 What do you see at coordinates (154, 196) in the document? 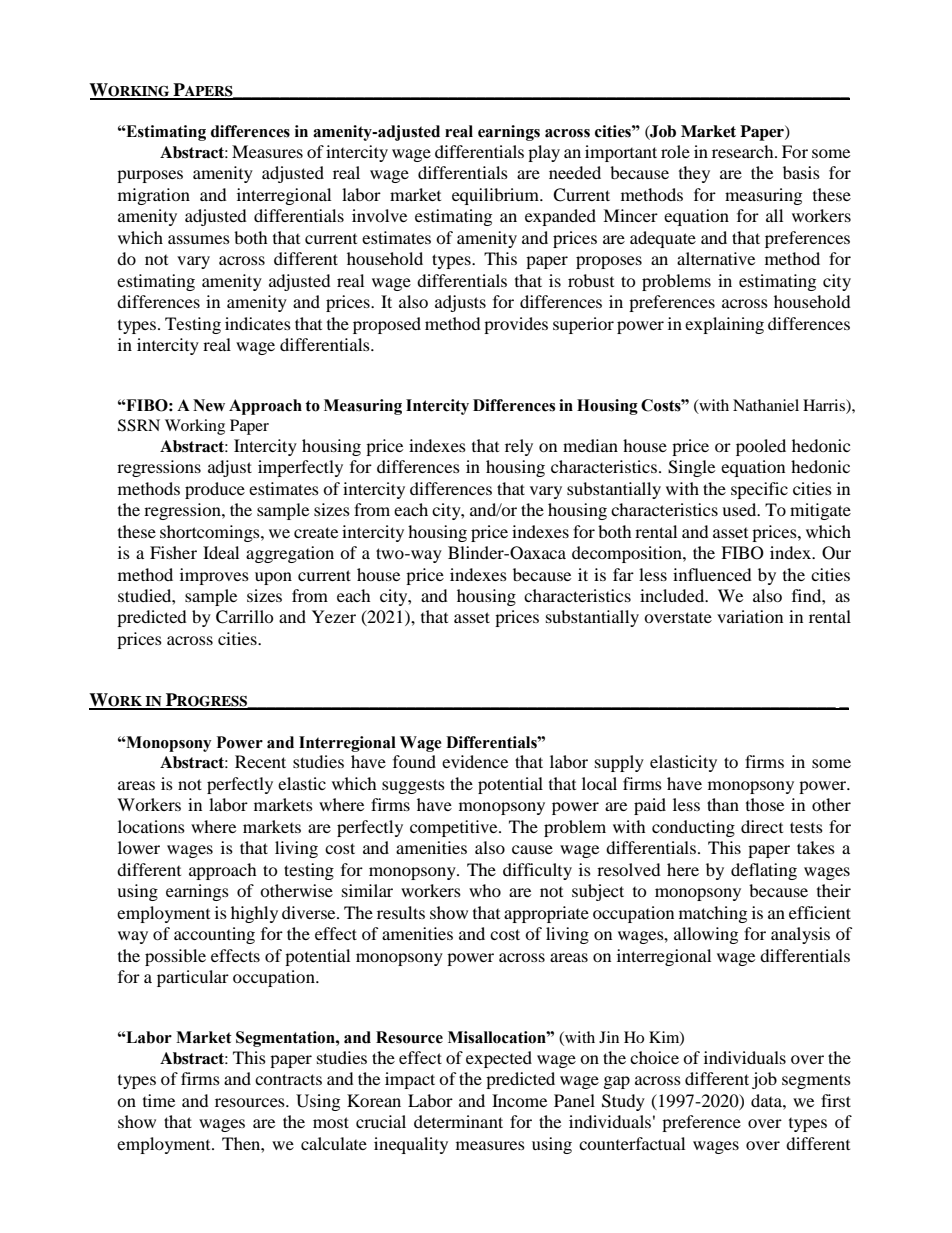
I see `migration` at bounding box center [154, 196].
